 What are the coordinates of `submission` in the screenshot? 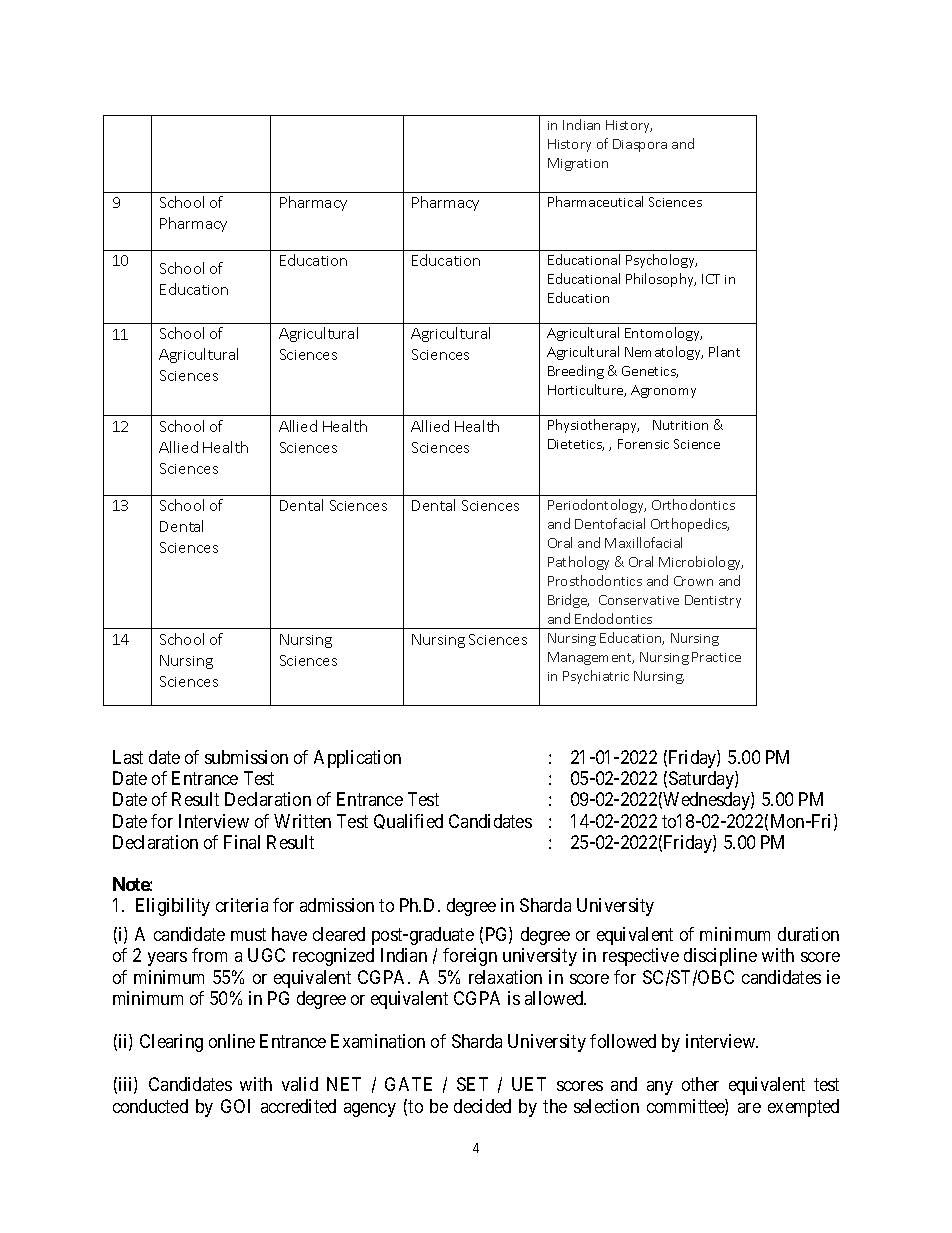 It's located at (246, 757).
